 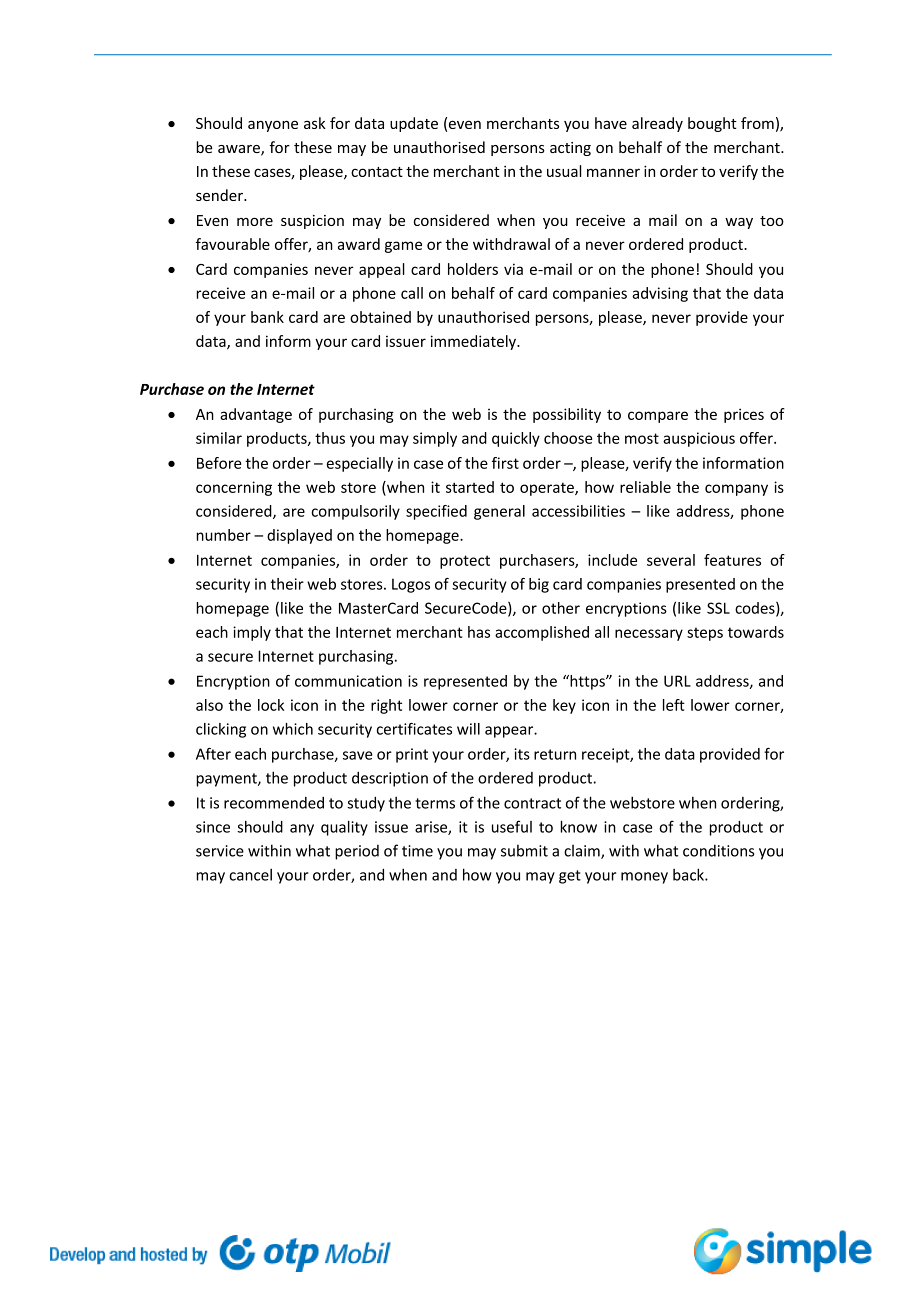 I want to click on will, so click(x=468, y=729).
